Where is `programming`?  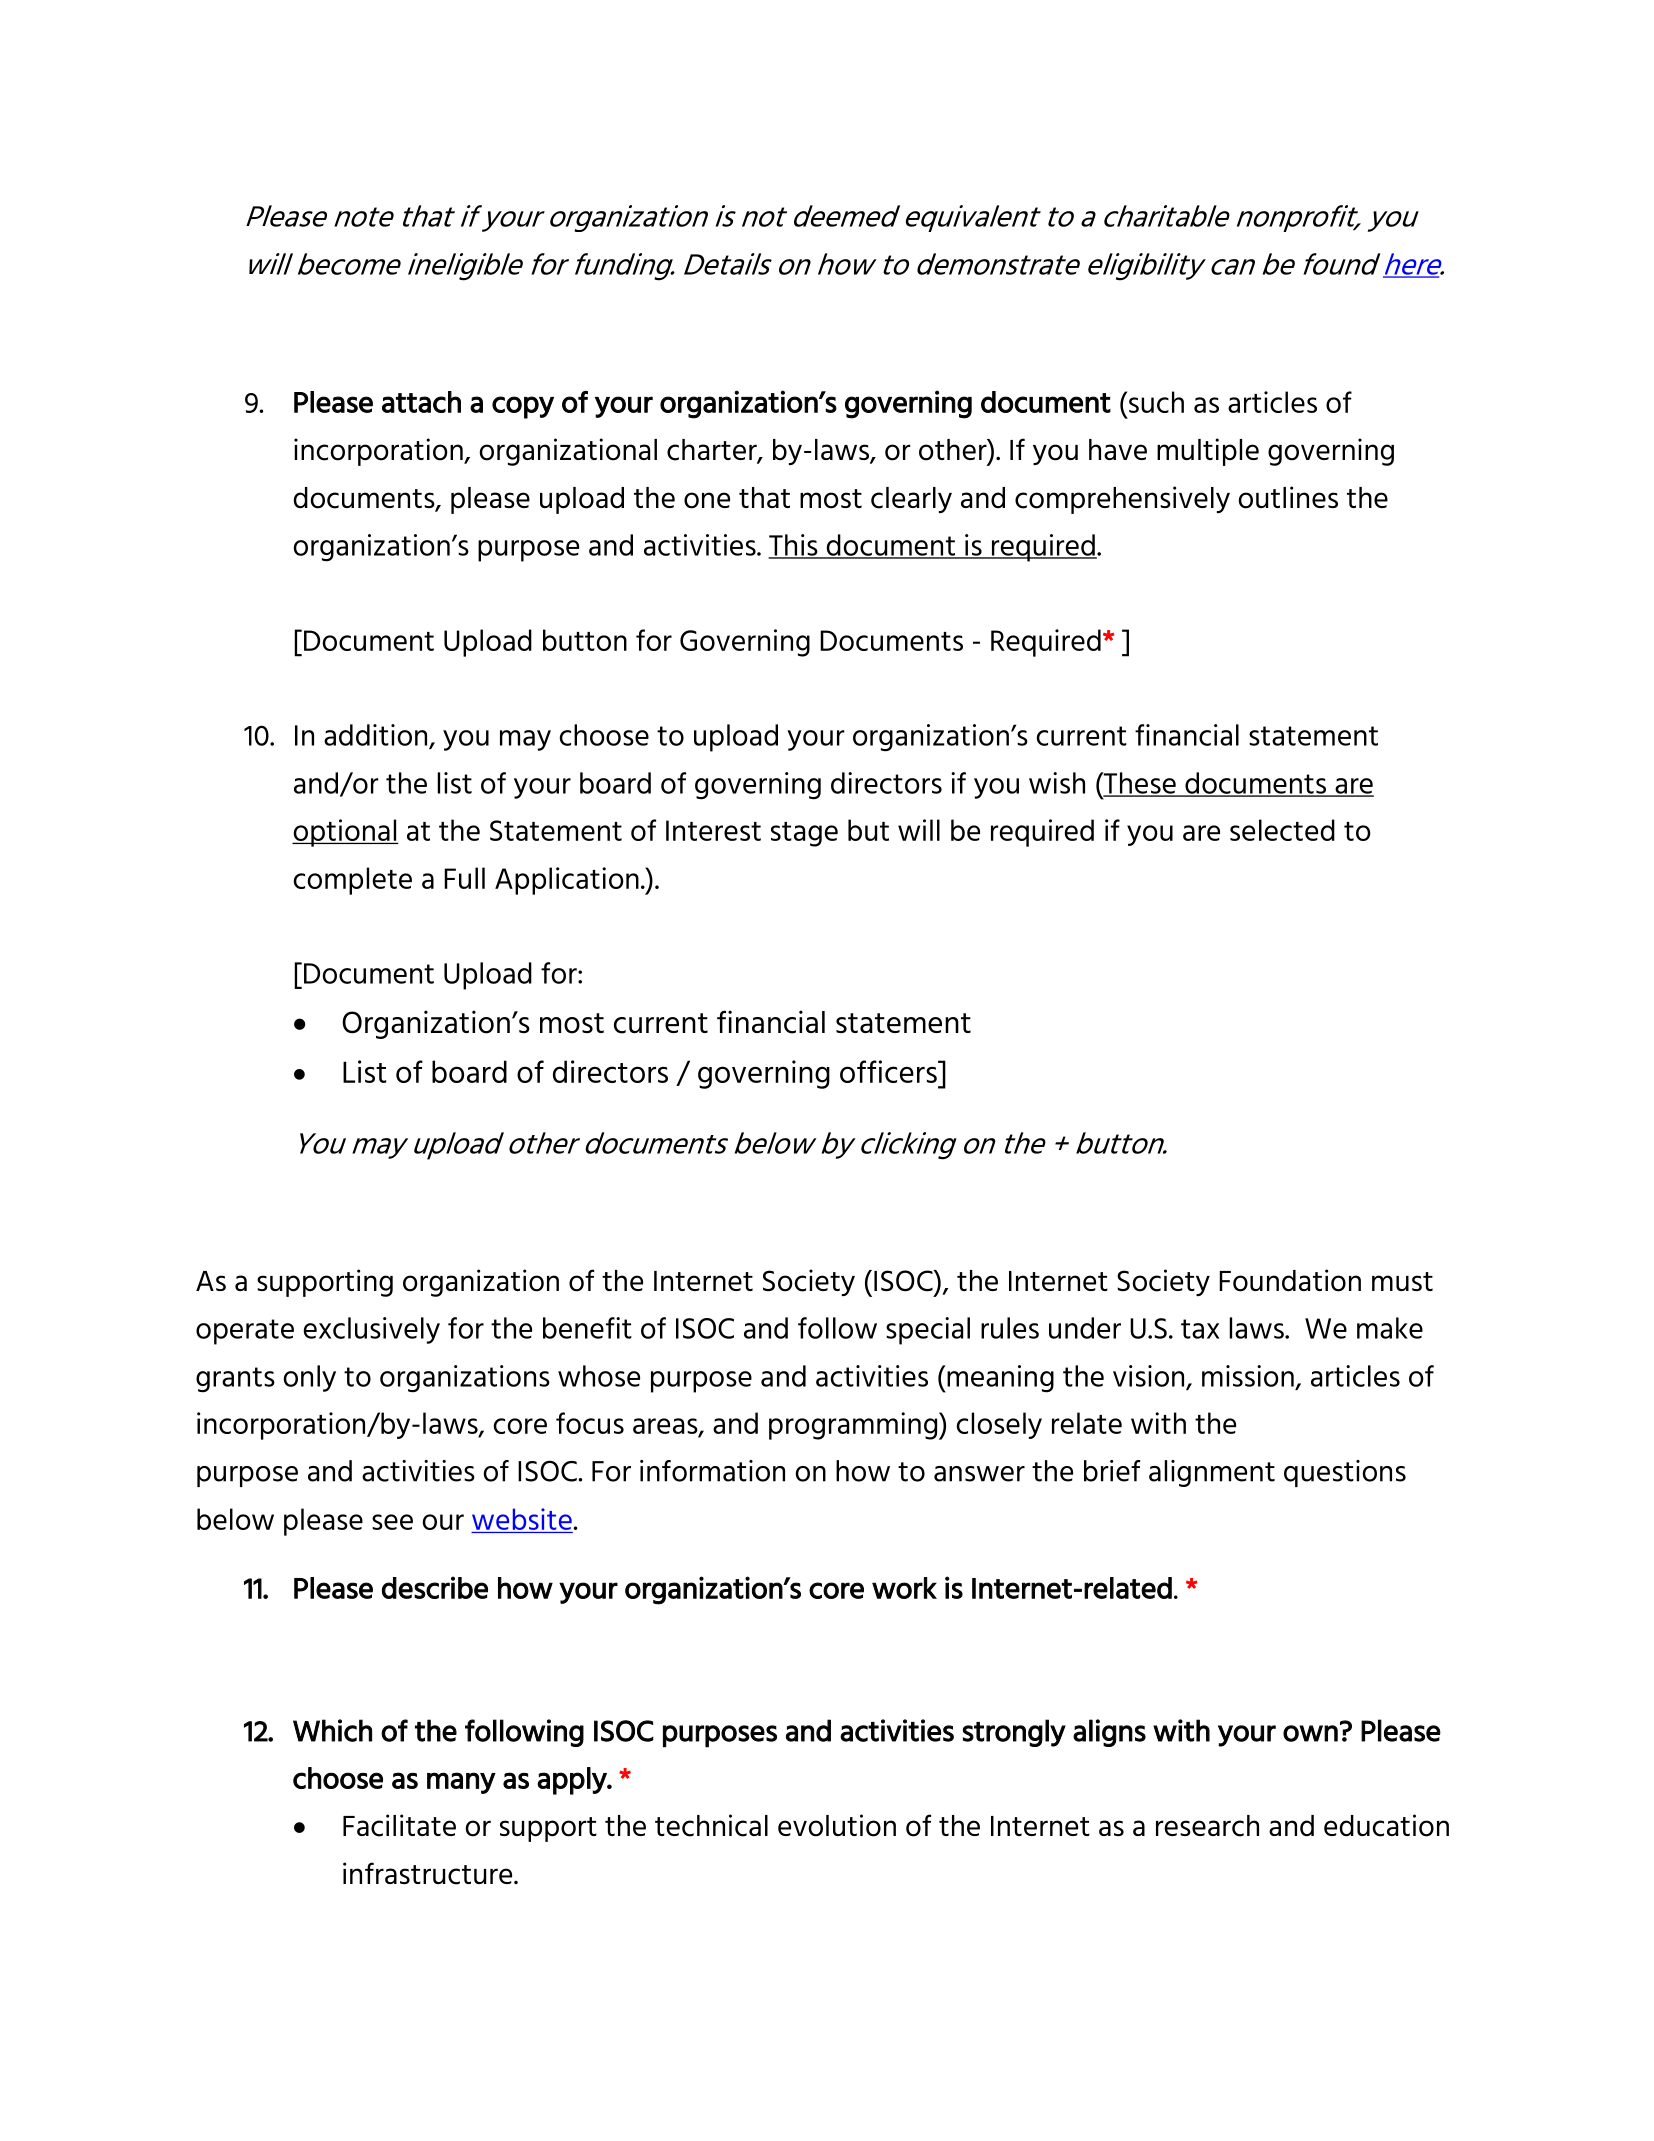
programming is located at coordinates (854, 1426).
